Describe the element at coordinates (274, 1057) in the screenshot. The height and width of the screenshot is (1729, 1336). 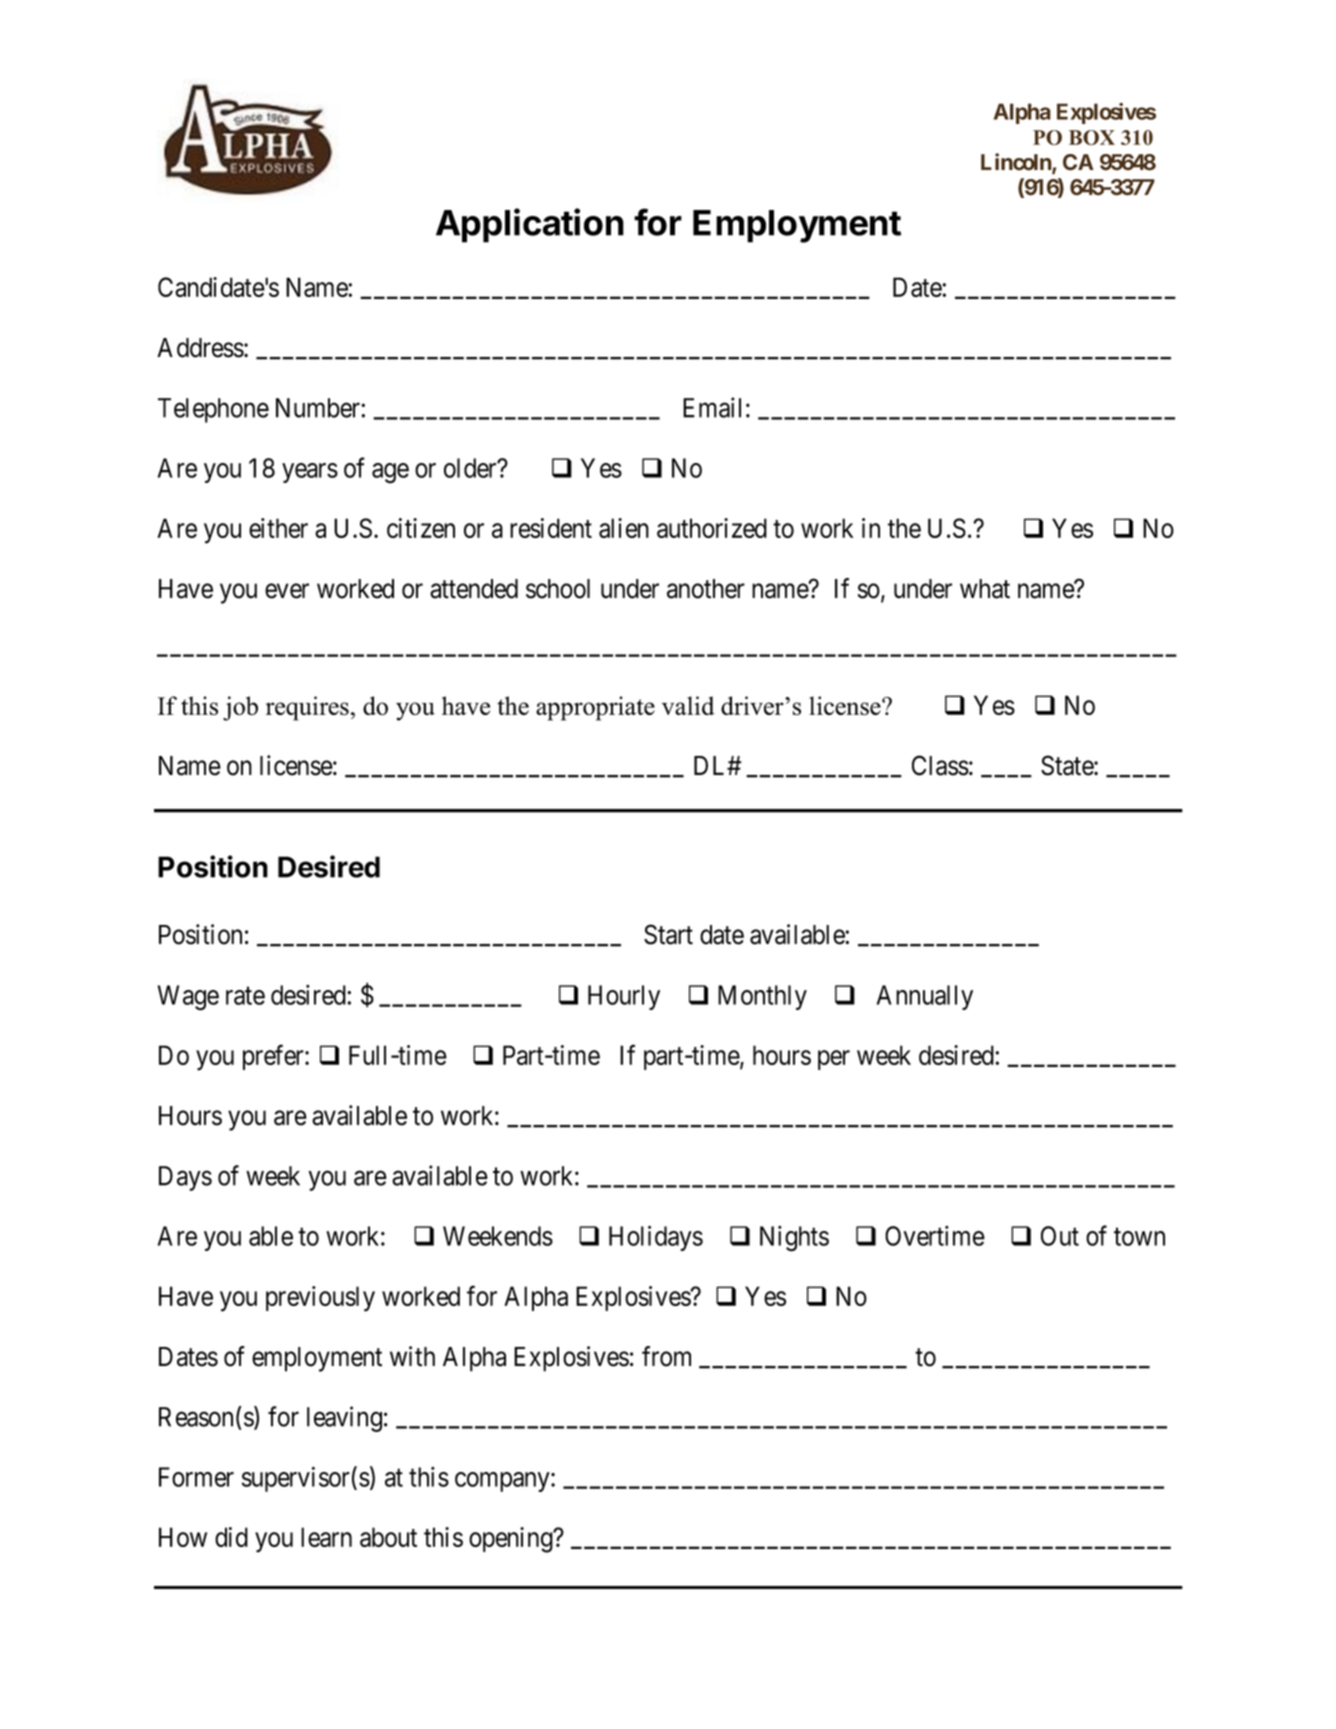
I see `prefer` at that location.
